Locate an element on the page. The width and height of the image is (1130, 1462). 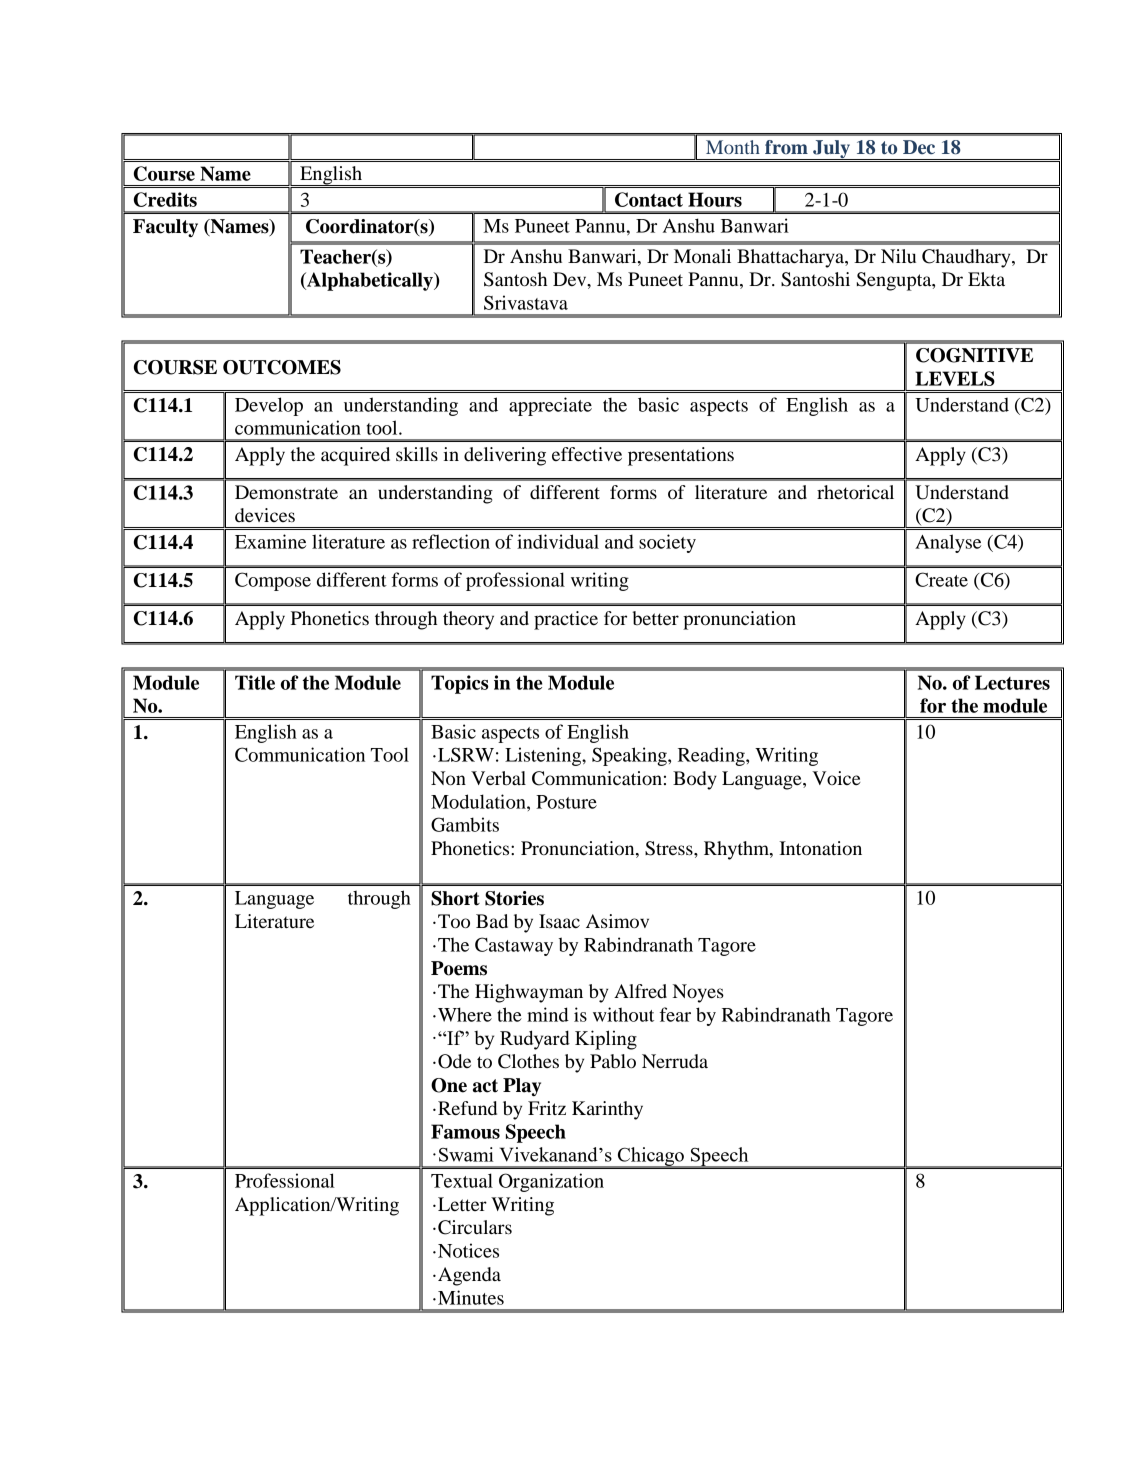
Title is located at coordinates (255, 682).
